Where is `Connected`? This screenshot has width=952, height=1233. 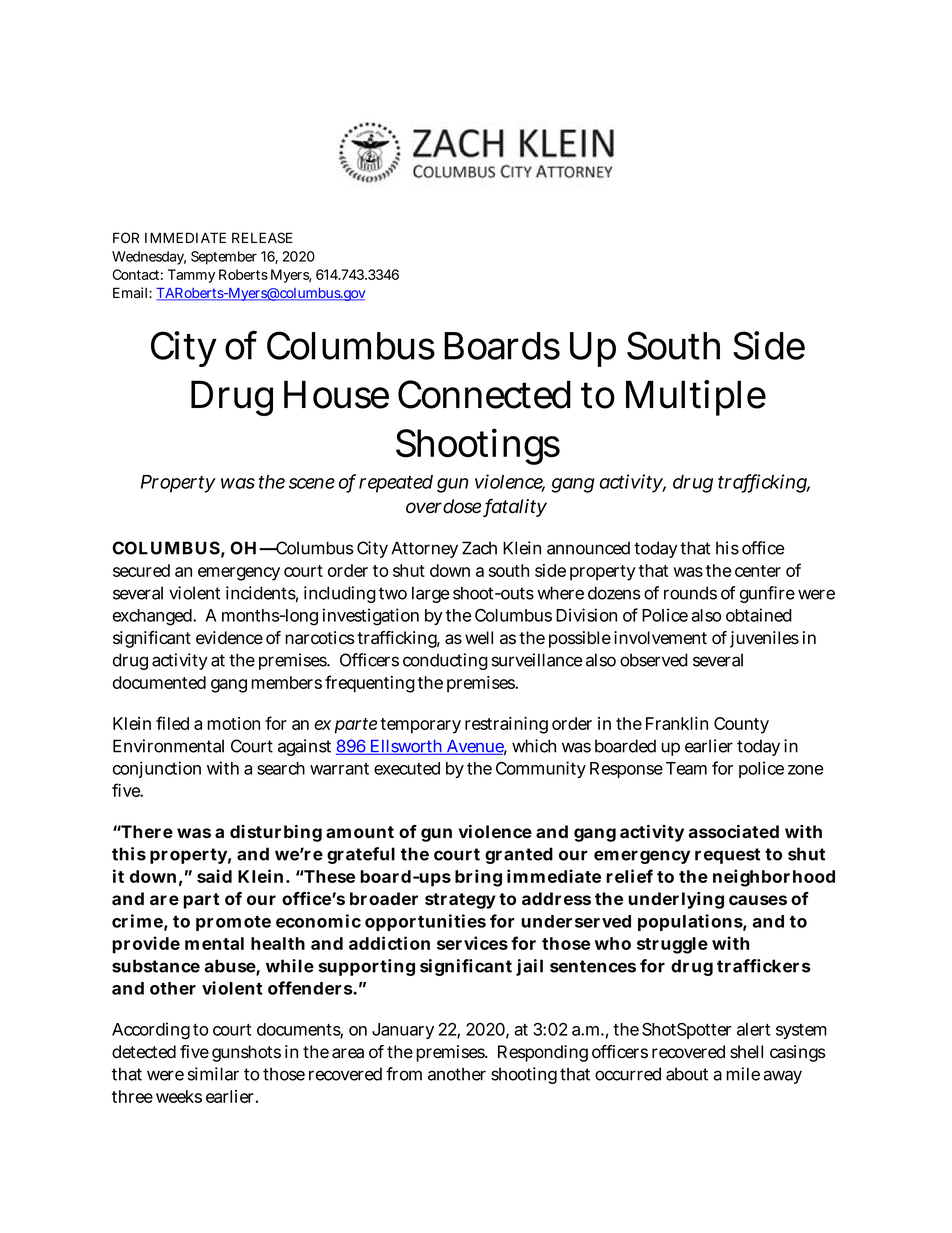
Connected is located at coordinates (484, 394).
